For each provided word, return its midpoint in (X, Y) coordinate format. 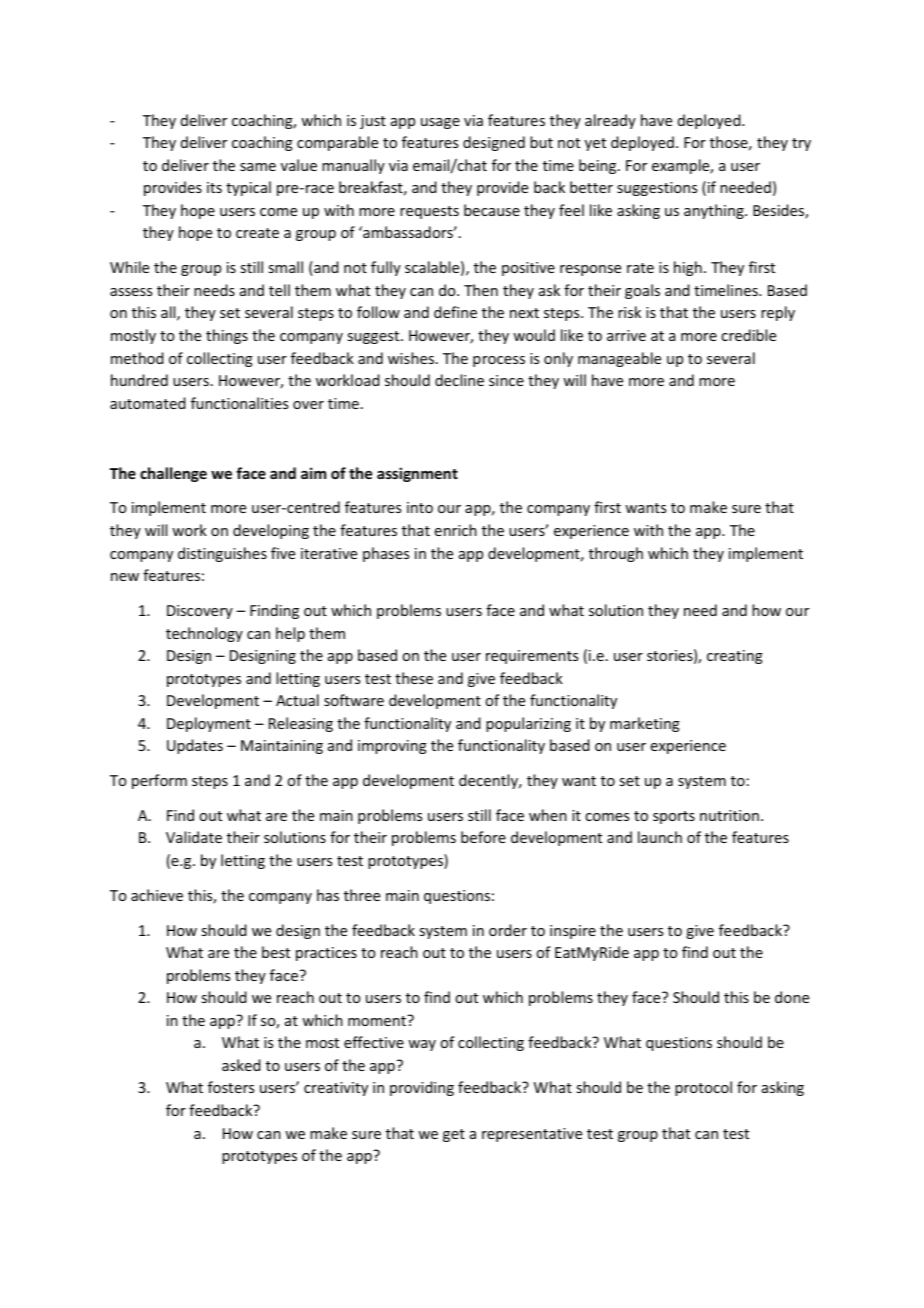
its (214, 187)
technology (204, 634)
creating (735, 657)
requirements (532, 657)
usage (440, 123)
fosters (231, 1087)
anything (715, 211)
